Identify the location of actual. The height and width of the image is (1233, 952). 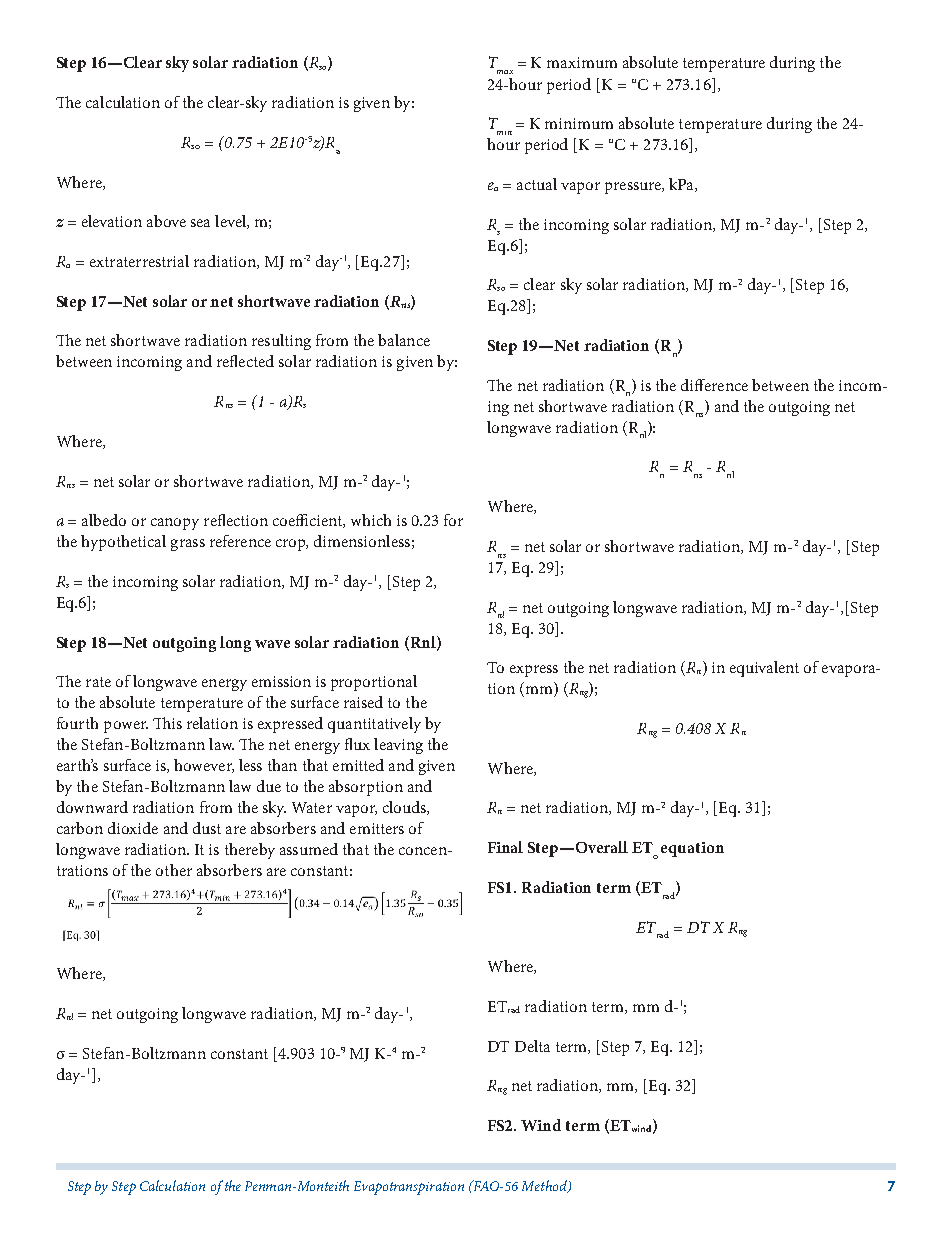
(537, 184).
